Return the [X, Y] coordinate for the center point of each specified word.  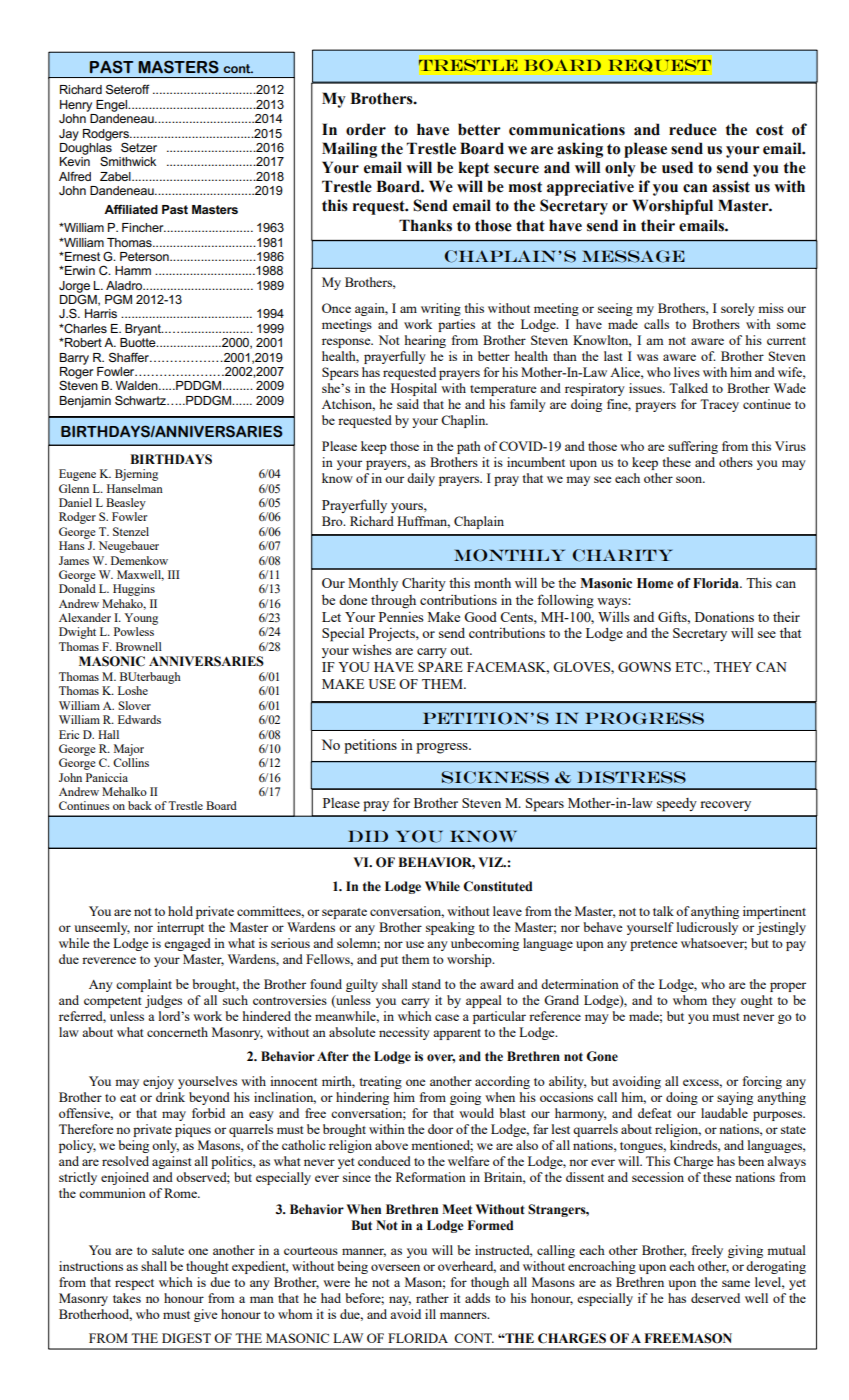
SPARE [440, 667]
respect [134, 1284]
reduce [693, 129]
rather [432, 1298]
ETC [690, 667]
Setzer [139, 147]
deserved [715, 1298]
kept [473, 169]
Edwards [139, 719]
